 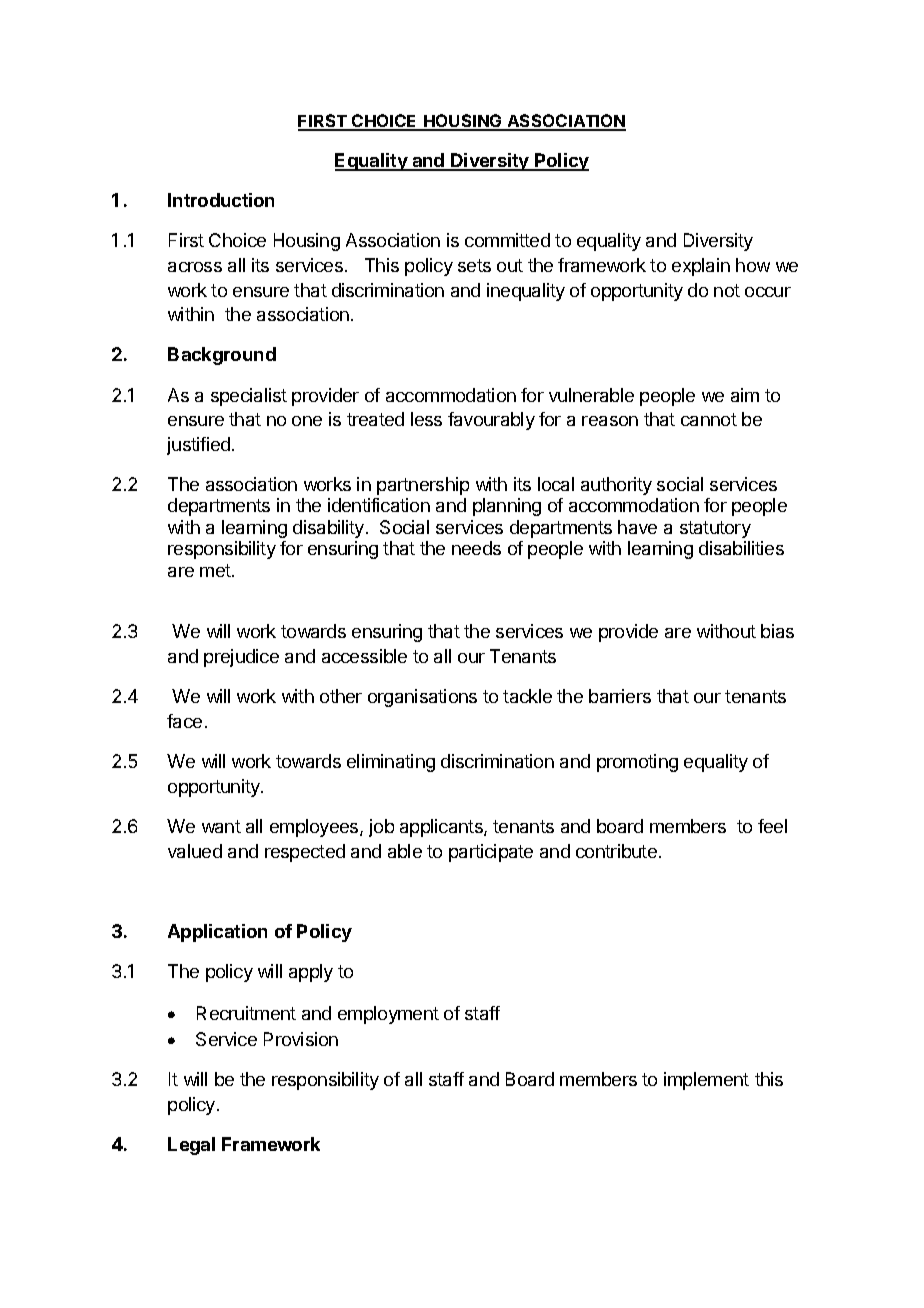 I want to click on met, so click(x=216, y=570).
